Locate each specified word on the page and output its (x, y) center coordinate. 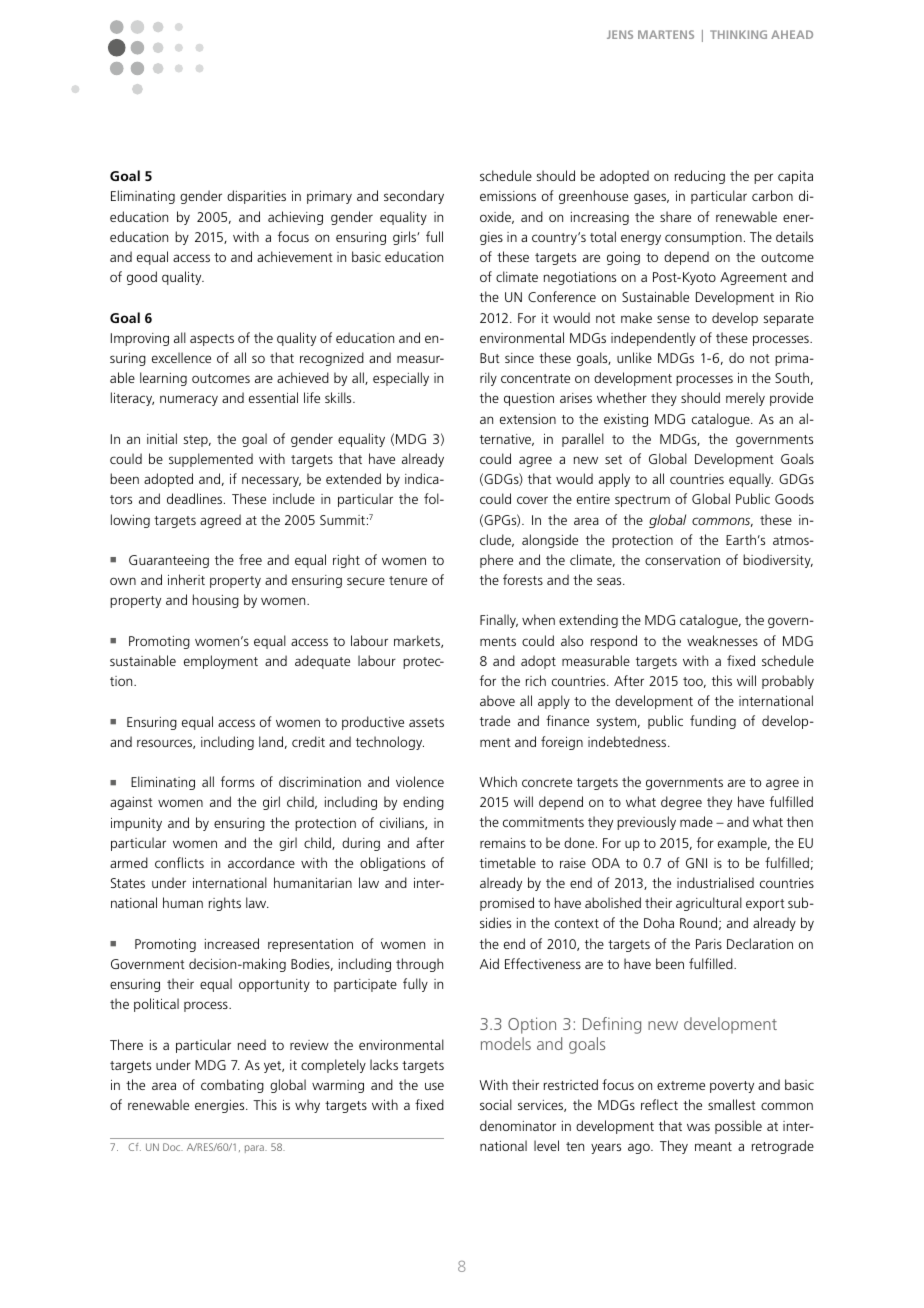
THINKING (738, 34)
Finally (499, 621)
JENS (620, 34)
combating (232, 1086)
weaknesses (722, 640)
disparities (256, 197)
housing (216, 601)
